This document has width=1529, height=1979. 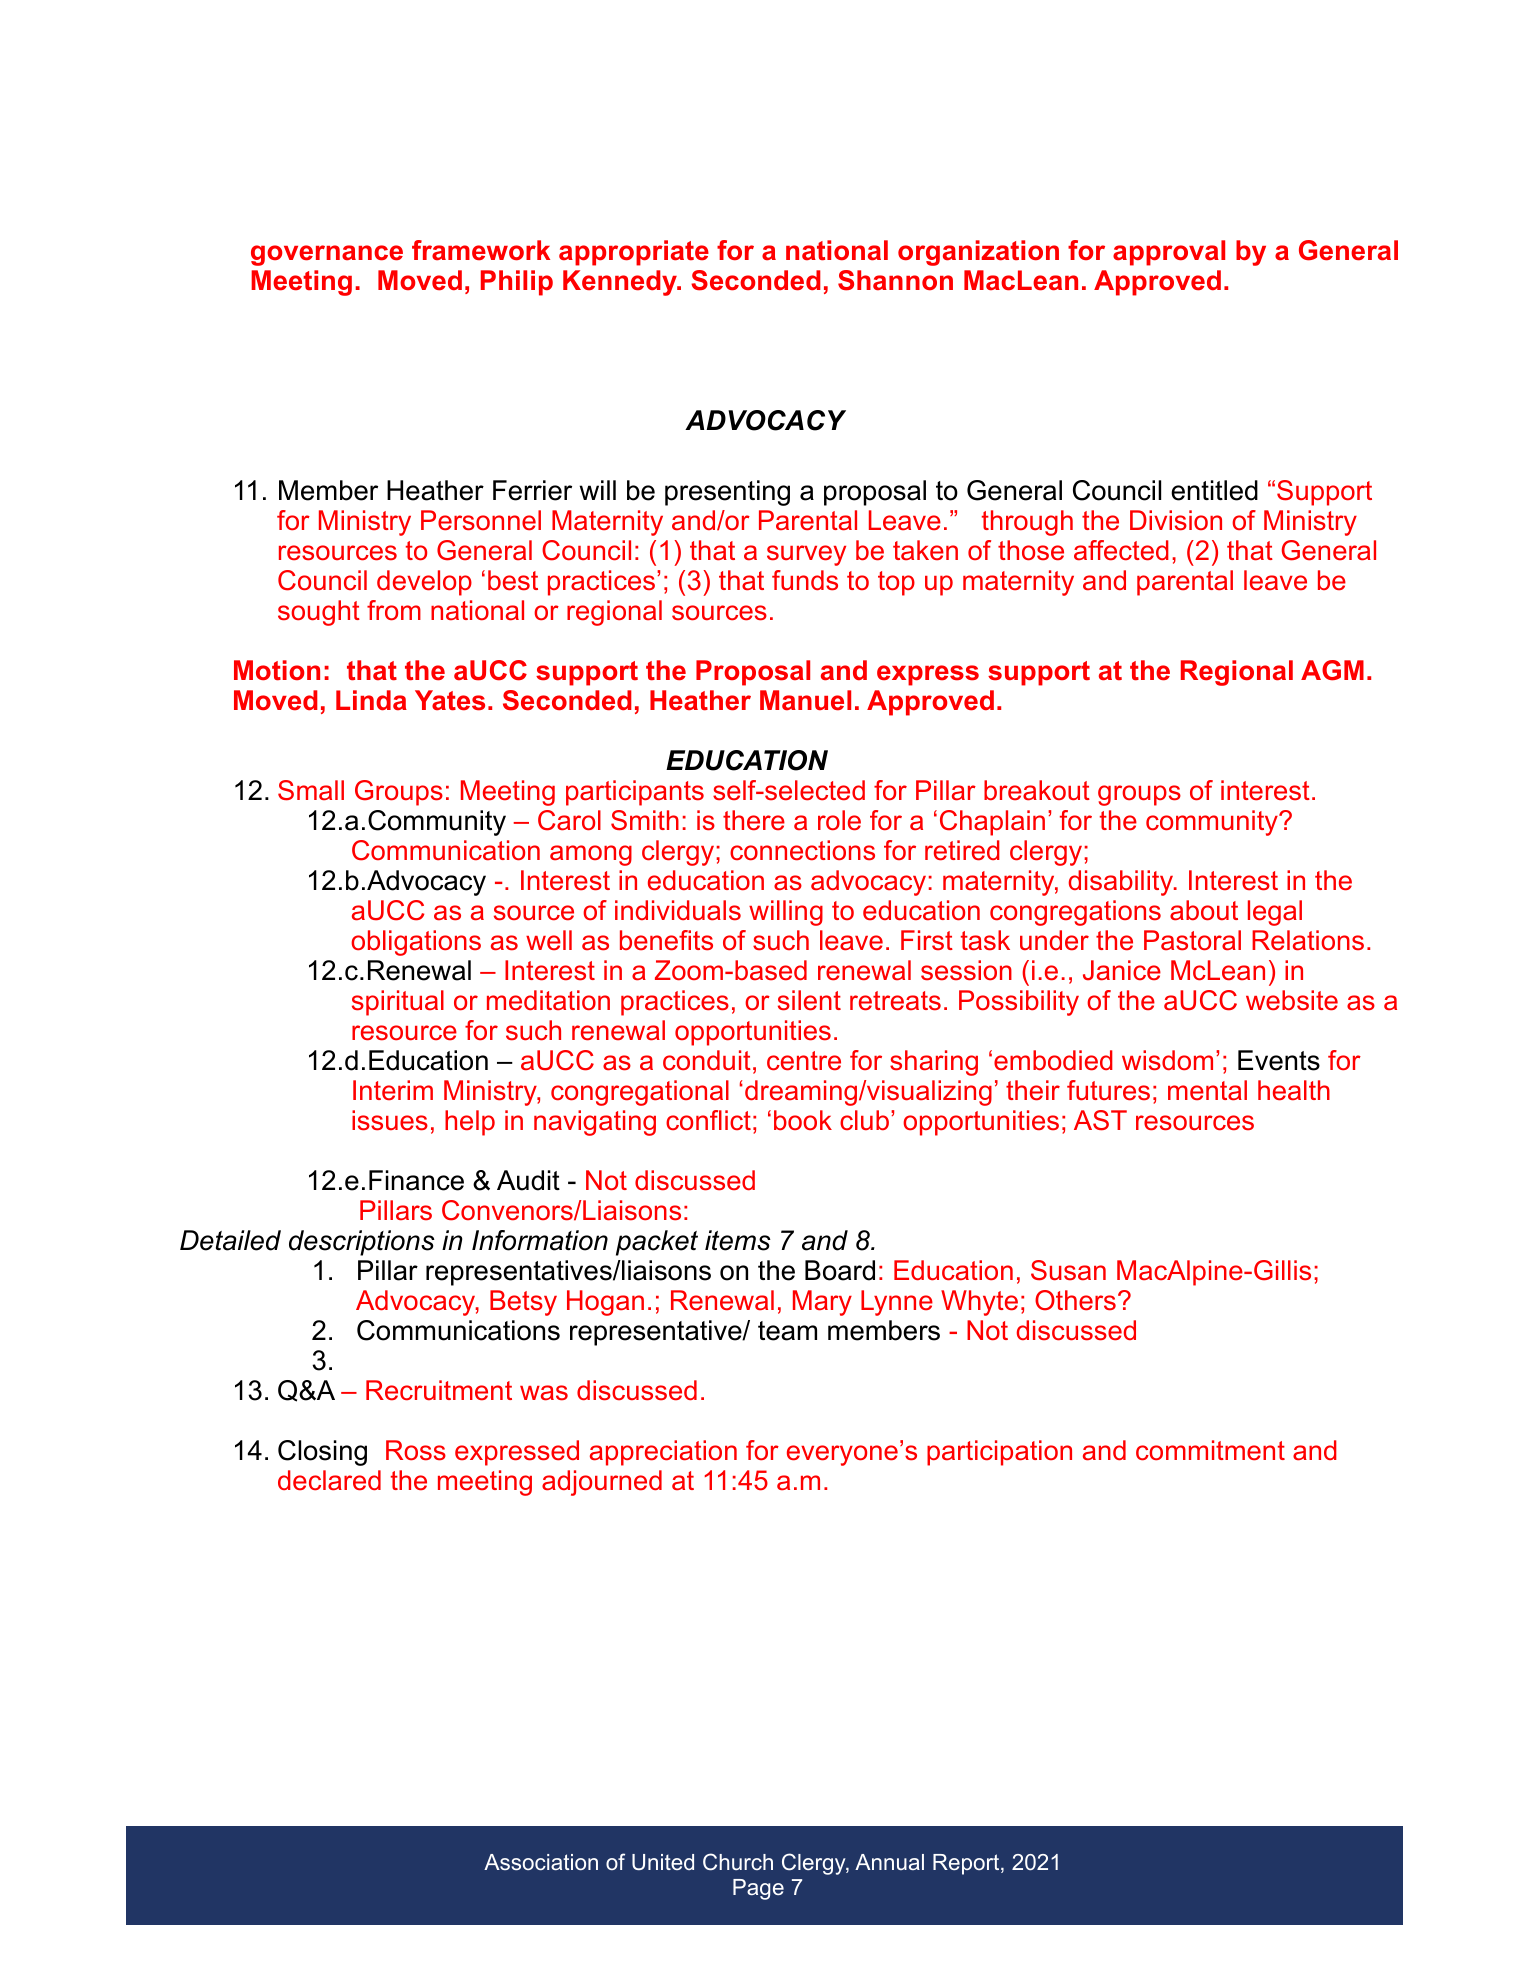 What do you see at coordinates (1122, 883) in the document?
I see `disability` at bounding box center [1122, 883].
